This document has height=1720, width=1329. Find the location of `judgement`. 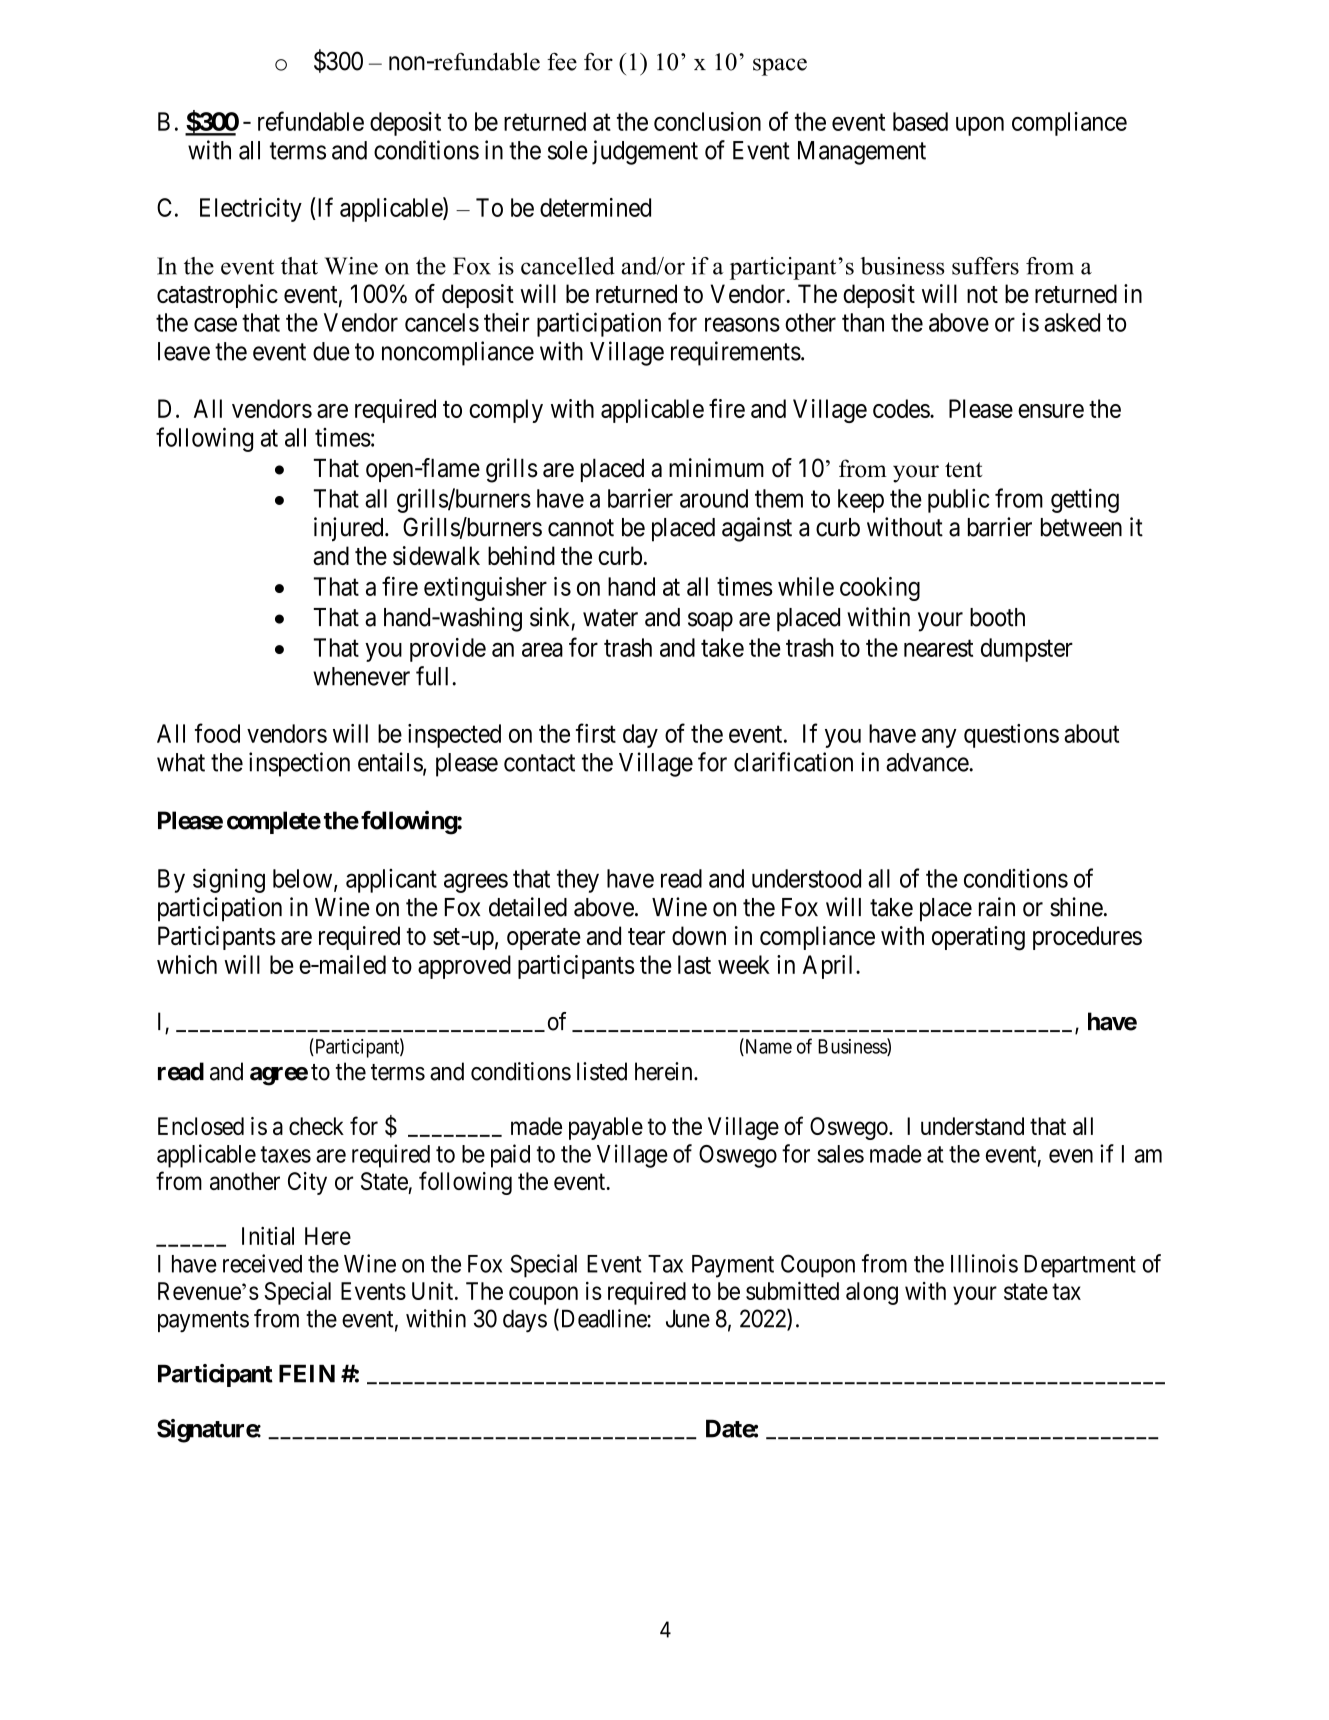

judgement is located at coordinates (645, 152).
